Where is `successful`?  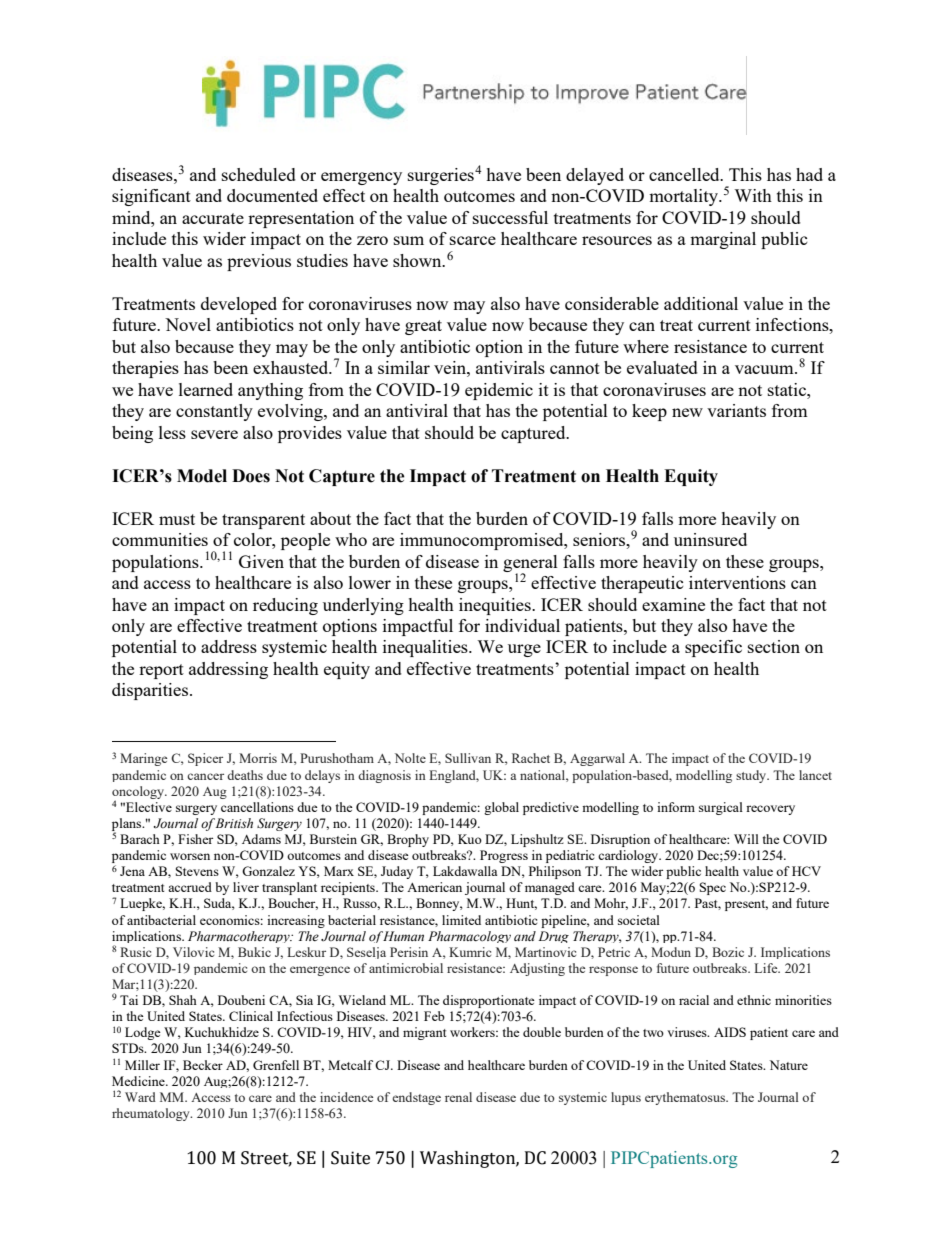 successful is located at coordinates (510, 217).
